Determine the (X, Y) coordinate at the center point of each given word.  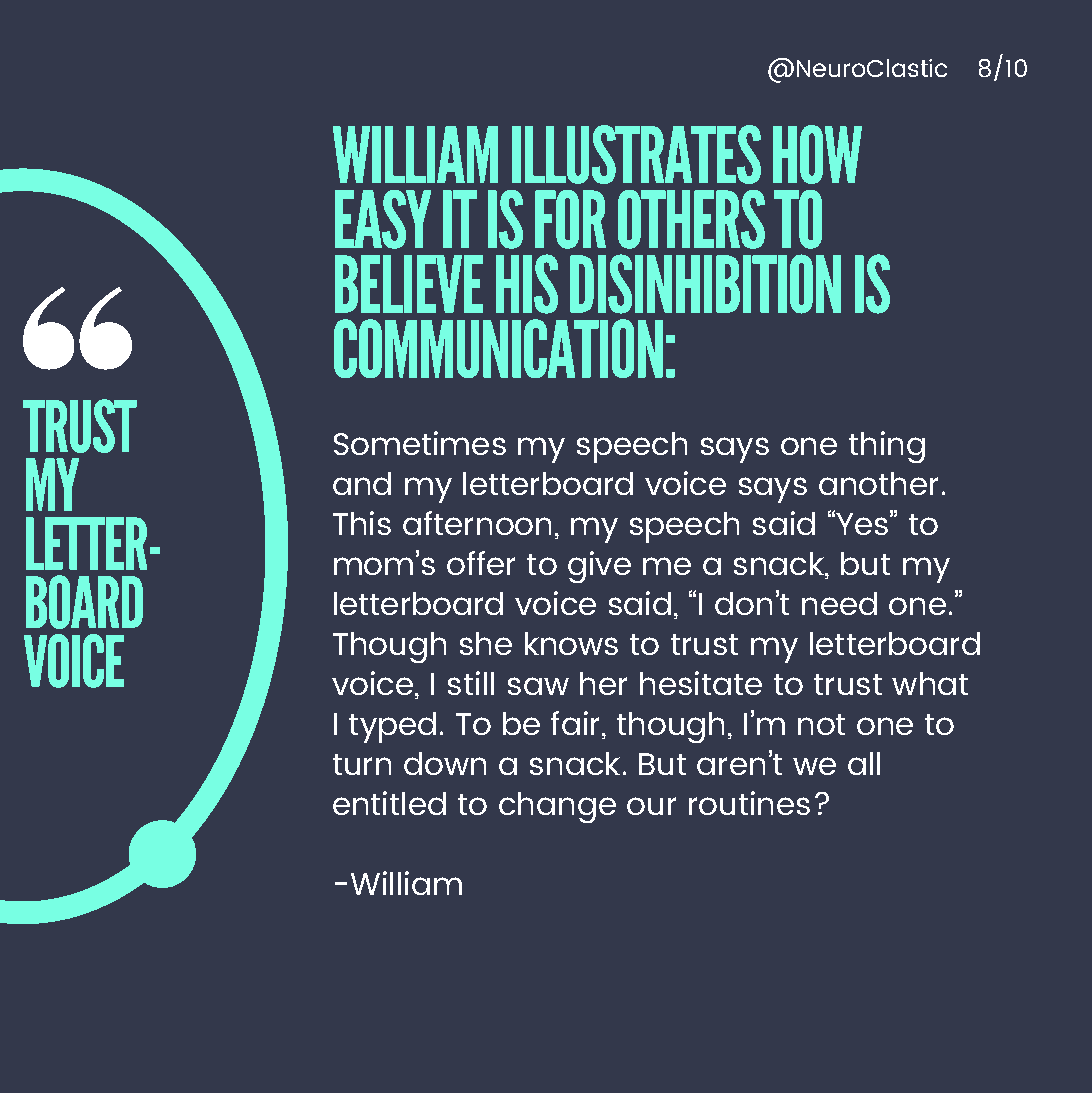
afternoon (477, 523)
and (362, 483)
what (930, 683)
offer (481, 563)
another (878, 483)
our (651, 806)
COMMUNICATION (498, 348)
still (471, 683)
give (599, 567)
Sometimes (420, 443)
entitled (389, 803)
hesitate (701, 683)
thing (887, 447)
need (839, 603)
